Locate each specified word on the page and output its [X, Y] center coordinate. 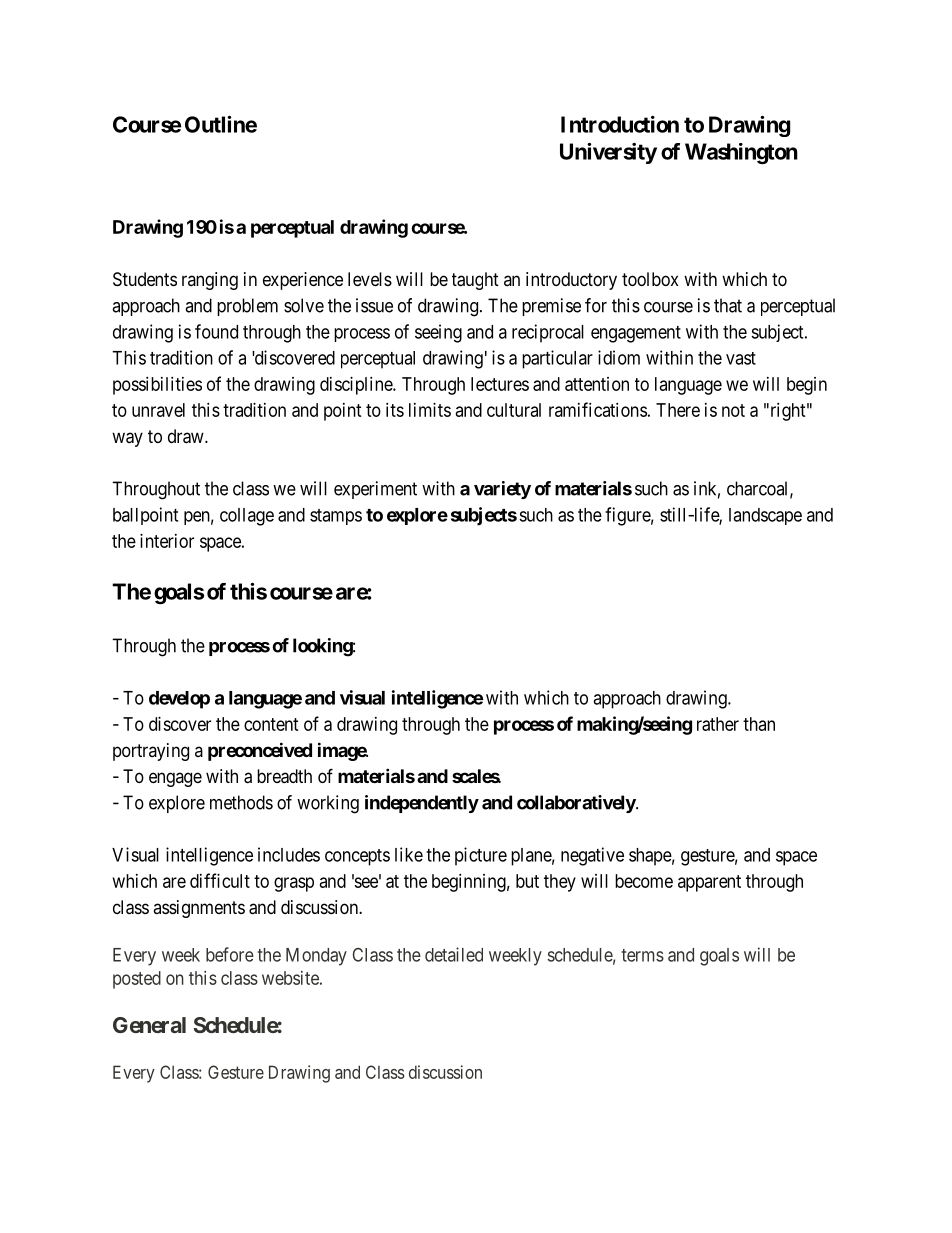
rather [718, 724]
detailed [454, 954]
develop [179, 700]
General [149, 1025]
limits [430, 410]
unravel [158, 410]
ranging [210, 281]
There [678, 410]
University [608, 153]
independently [422, 804]
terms [642, 955]
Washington [741, 153]
